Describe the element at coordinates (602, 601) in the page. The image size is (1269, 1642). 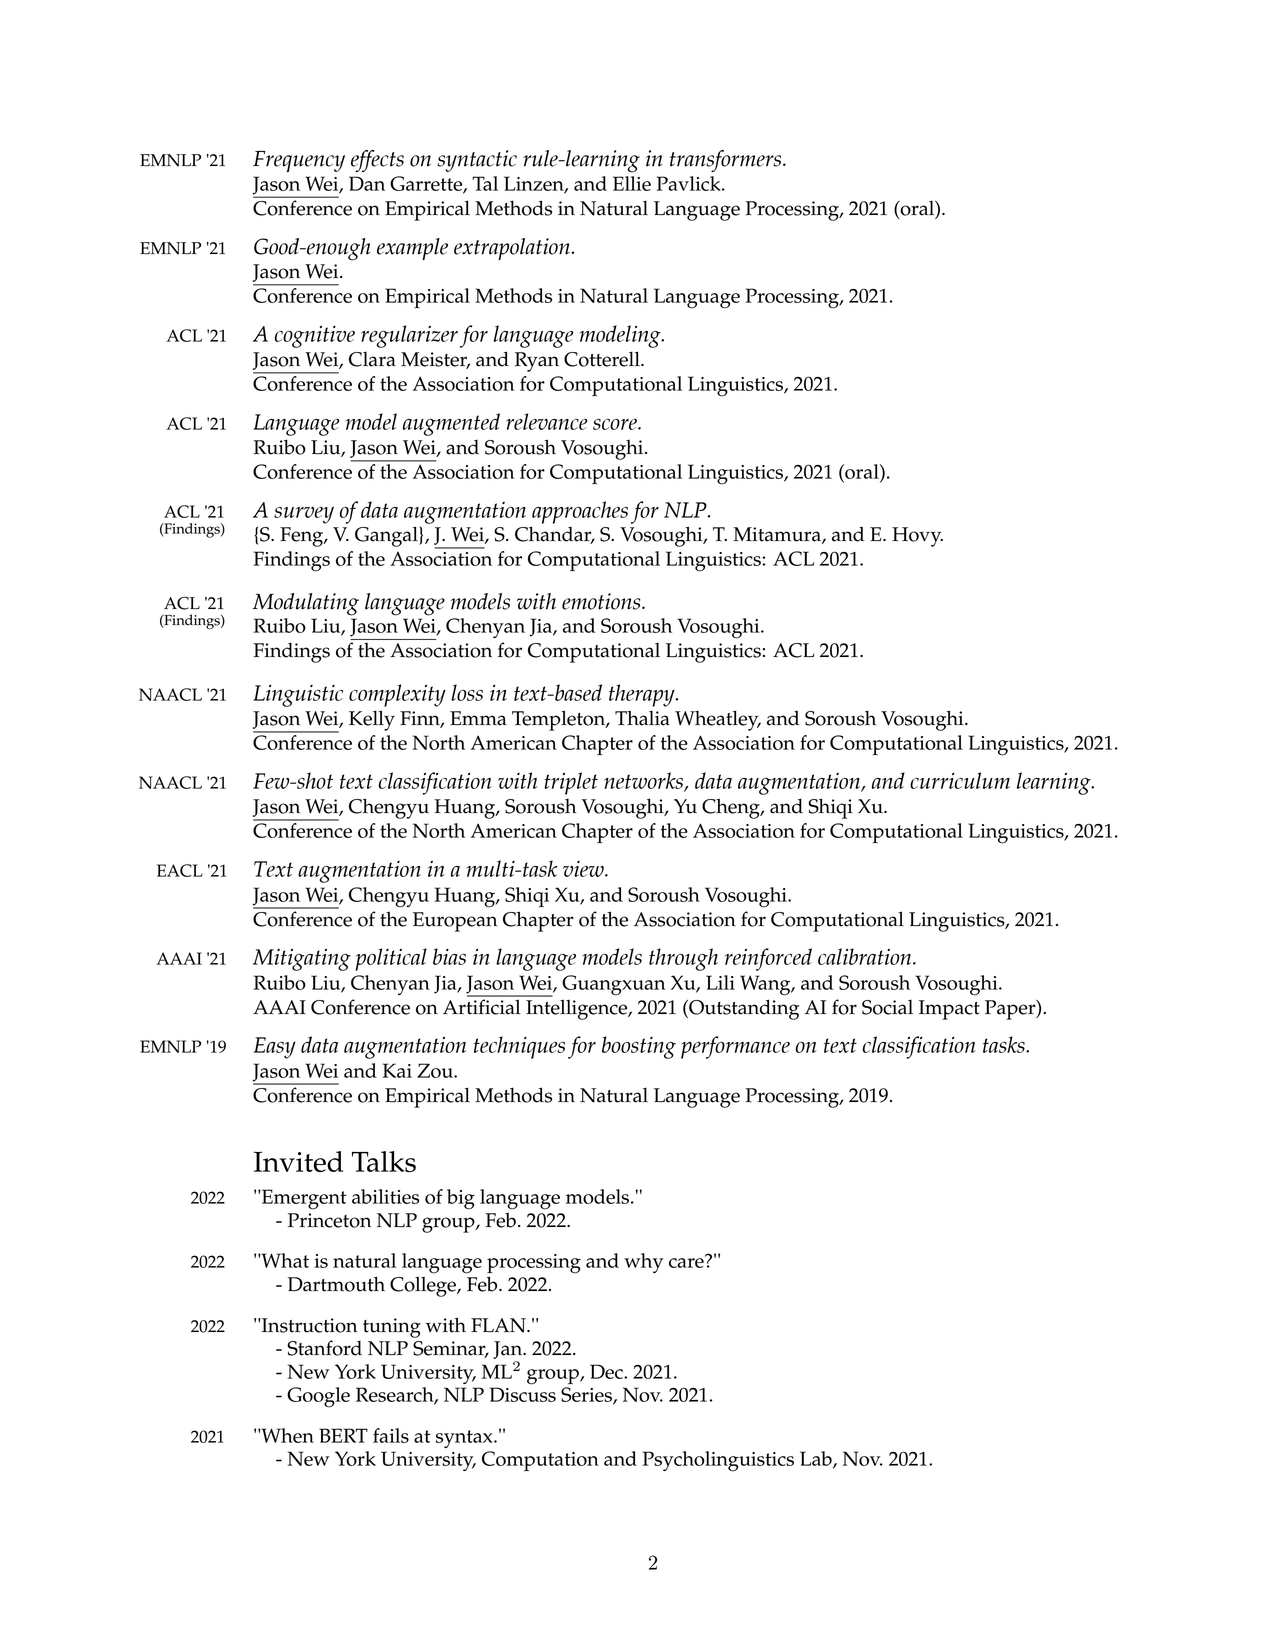
I see `emotions` at that location.
